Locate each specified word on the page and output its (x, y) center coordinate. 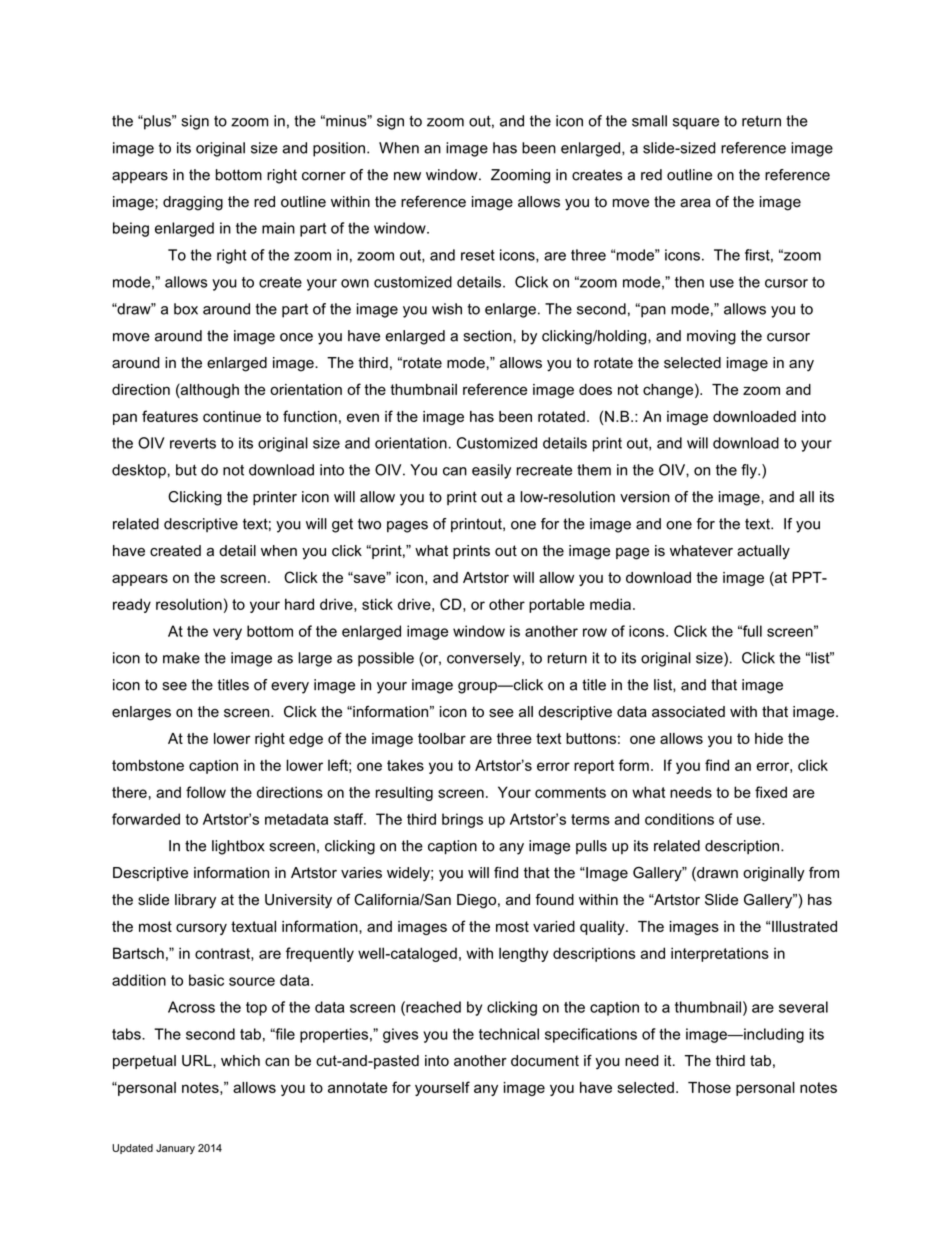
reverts (193, 443)
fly (750, 471)
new (407, 176)
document (545, 1061)
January (175, 1149)
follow (206, 792)
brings (462, 820)
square (696, 124)
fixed (771, 792)
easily (491, 471)
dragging (193, 203)
